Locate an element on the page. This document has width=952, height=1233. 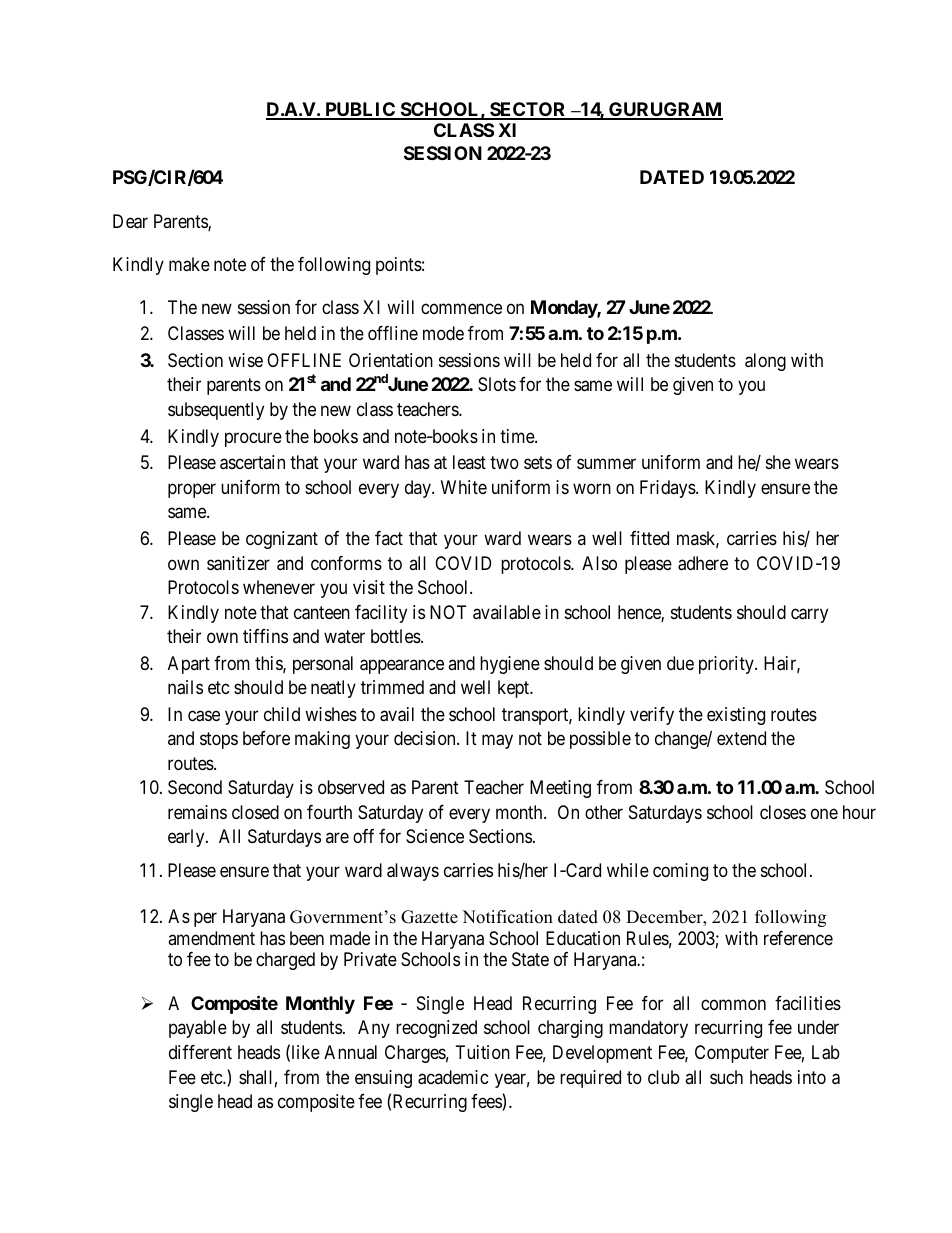
Dear is located at coordinates (130, 221).
